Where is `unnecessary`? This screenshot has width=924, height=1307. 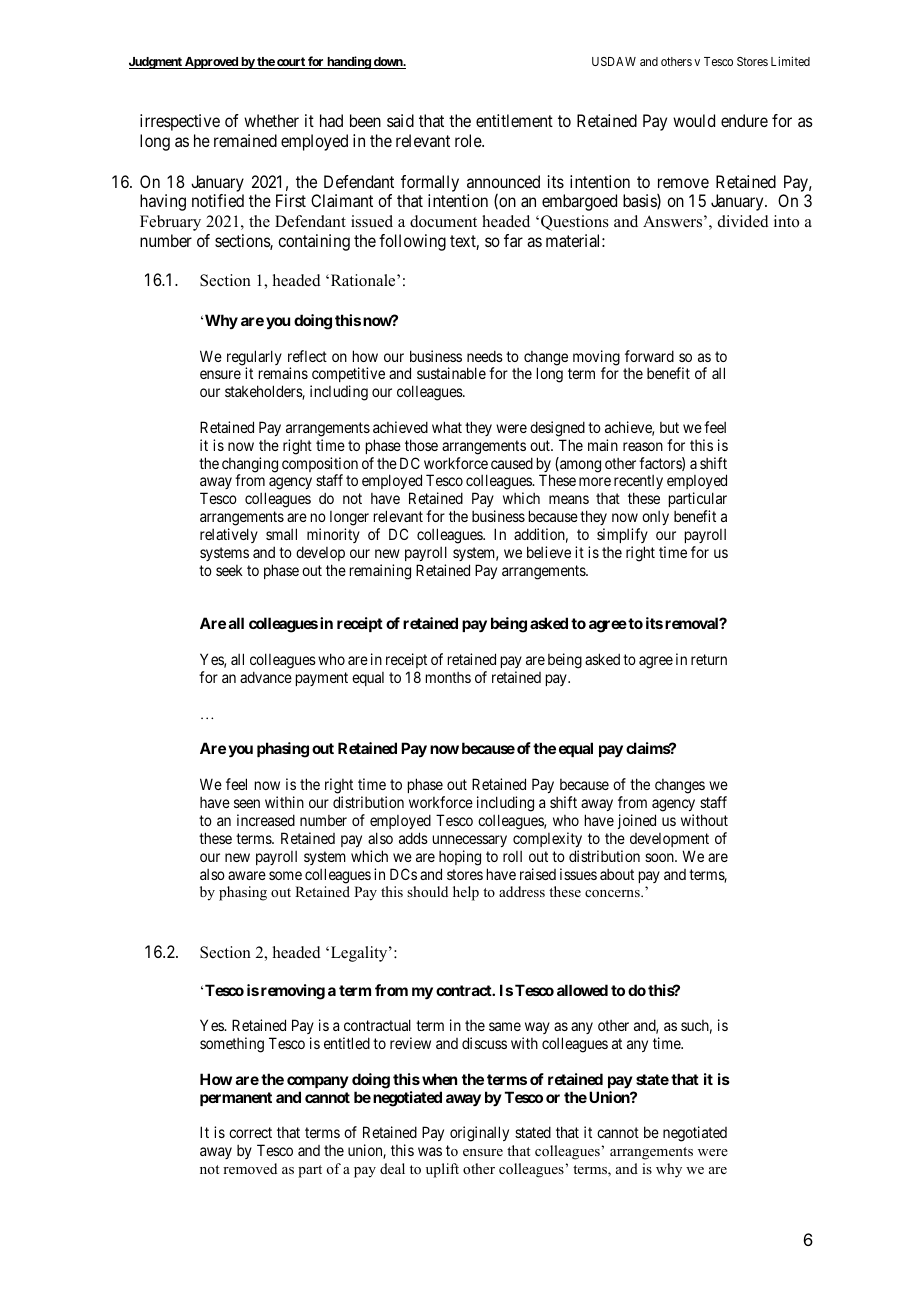
unnecessary is located at coordinates (470, 841).
